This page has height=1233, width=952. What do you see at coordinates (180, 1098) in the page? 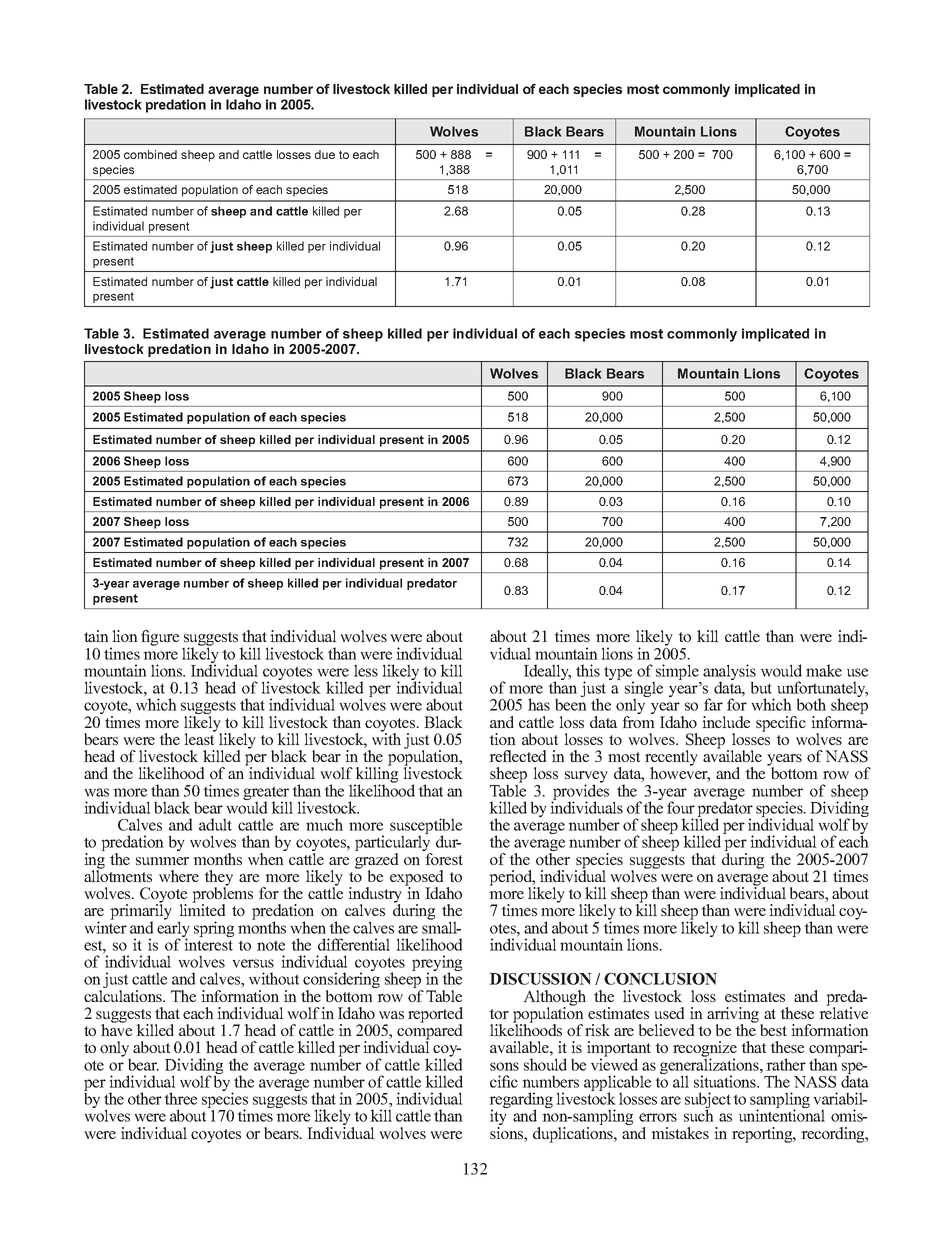
I see `three` at bounding box center [180, 1098].
